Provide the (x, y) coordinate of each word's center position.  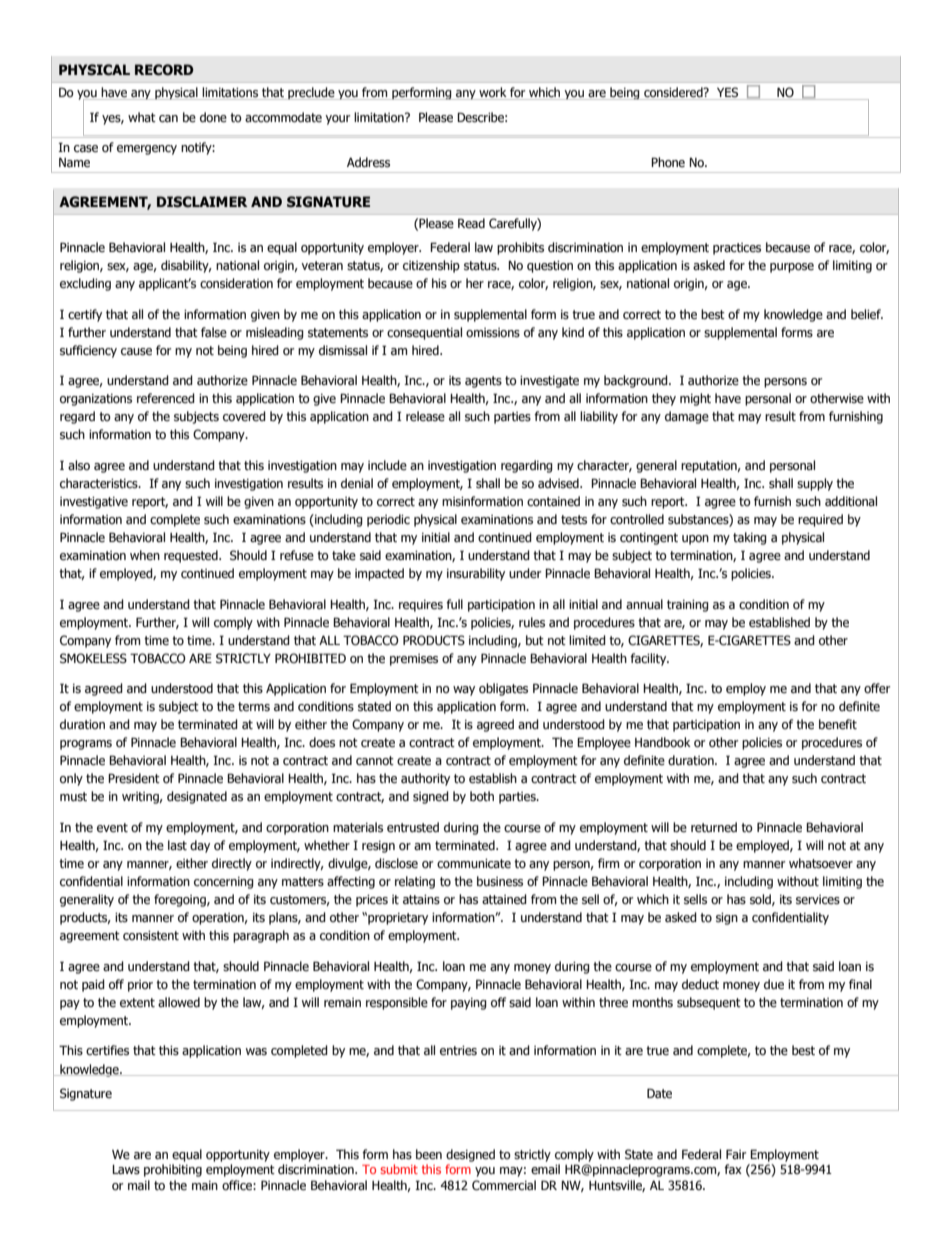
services (818, 900)
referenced (166, 398)
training (688, 606)
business (500, 881)
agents (483, 382)
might (695, 399)
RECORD (164, 70)
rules (532, 622)
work (493, 92)
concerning (224, 883)
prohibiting (173, 1170)
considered (674, 92)
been (429, 1154)
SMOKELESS (93, 658)
